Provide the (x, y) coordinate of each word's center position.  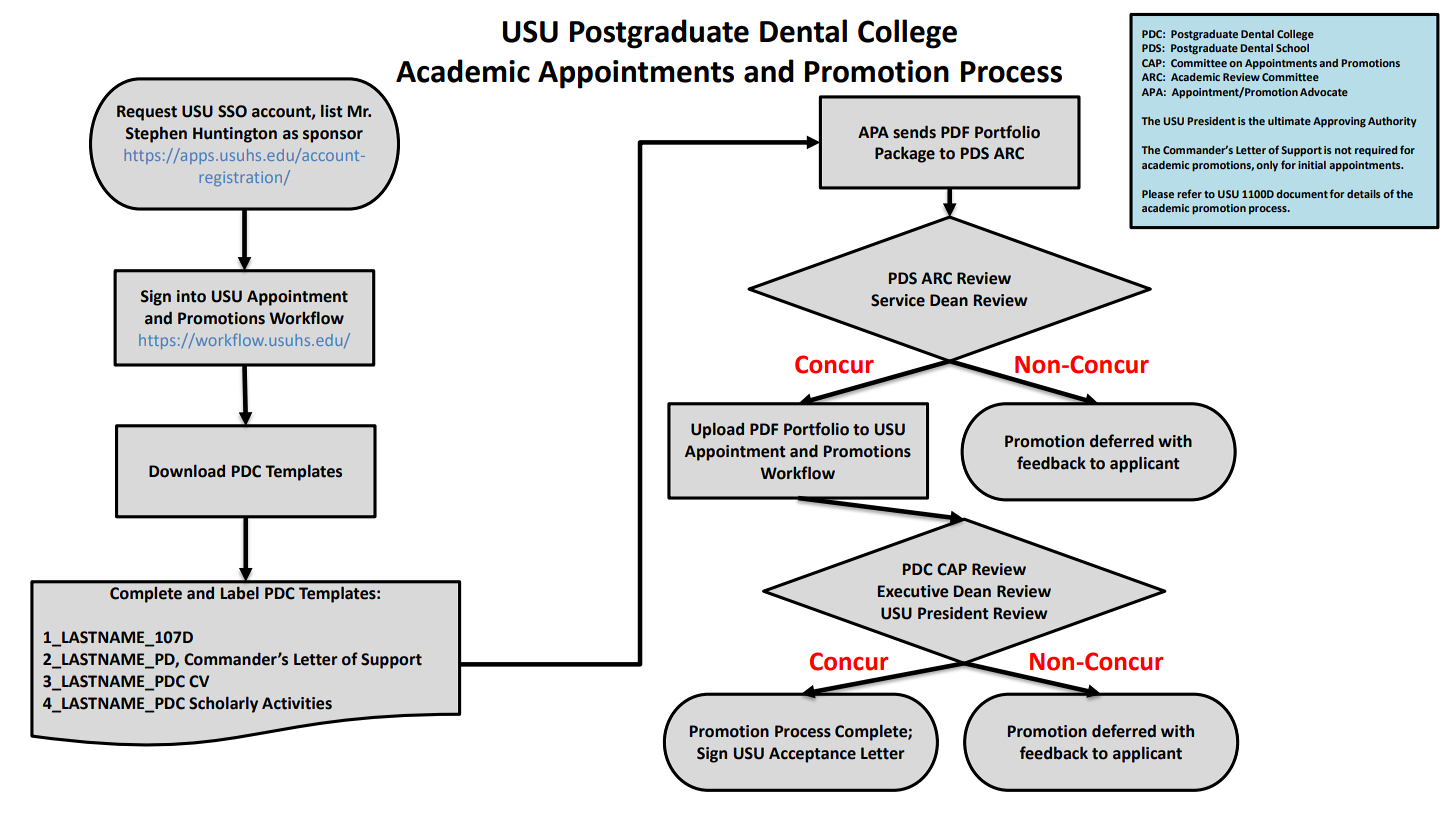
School (1292, 48)
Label (240, 593)
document (1302, 194)
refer (1189, 193)
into (191, 296)
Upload (717, 430)
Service (898, 300)
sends (914, 132)
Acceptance (812, 755)
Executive (913, 591)
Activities (297, 703)
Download (187, 471)
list (332, 111)
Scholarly (223, 704)
